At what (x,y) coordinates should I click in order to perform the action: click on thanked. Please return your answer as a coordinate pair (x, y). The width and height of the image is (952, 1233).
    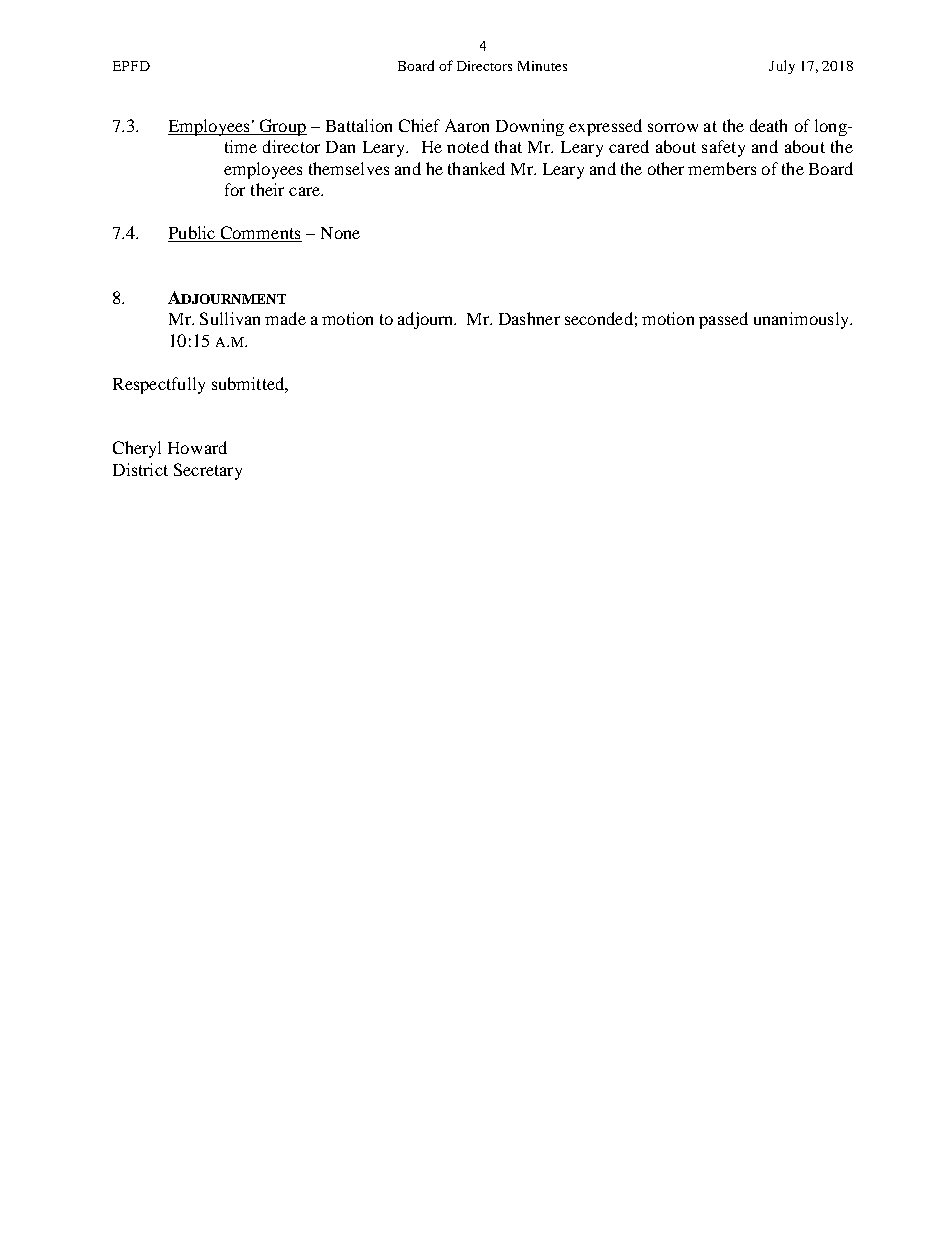
    Looking at the image, I should click on (476, 168).
